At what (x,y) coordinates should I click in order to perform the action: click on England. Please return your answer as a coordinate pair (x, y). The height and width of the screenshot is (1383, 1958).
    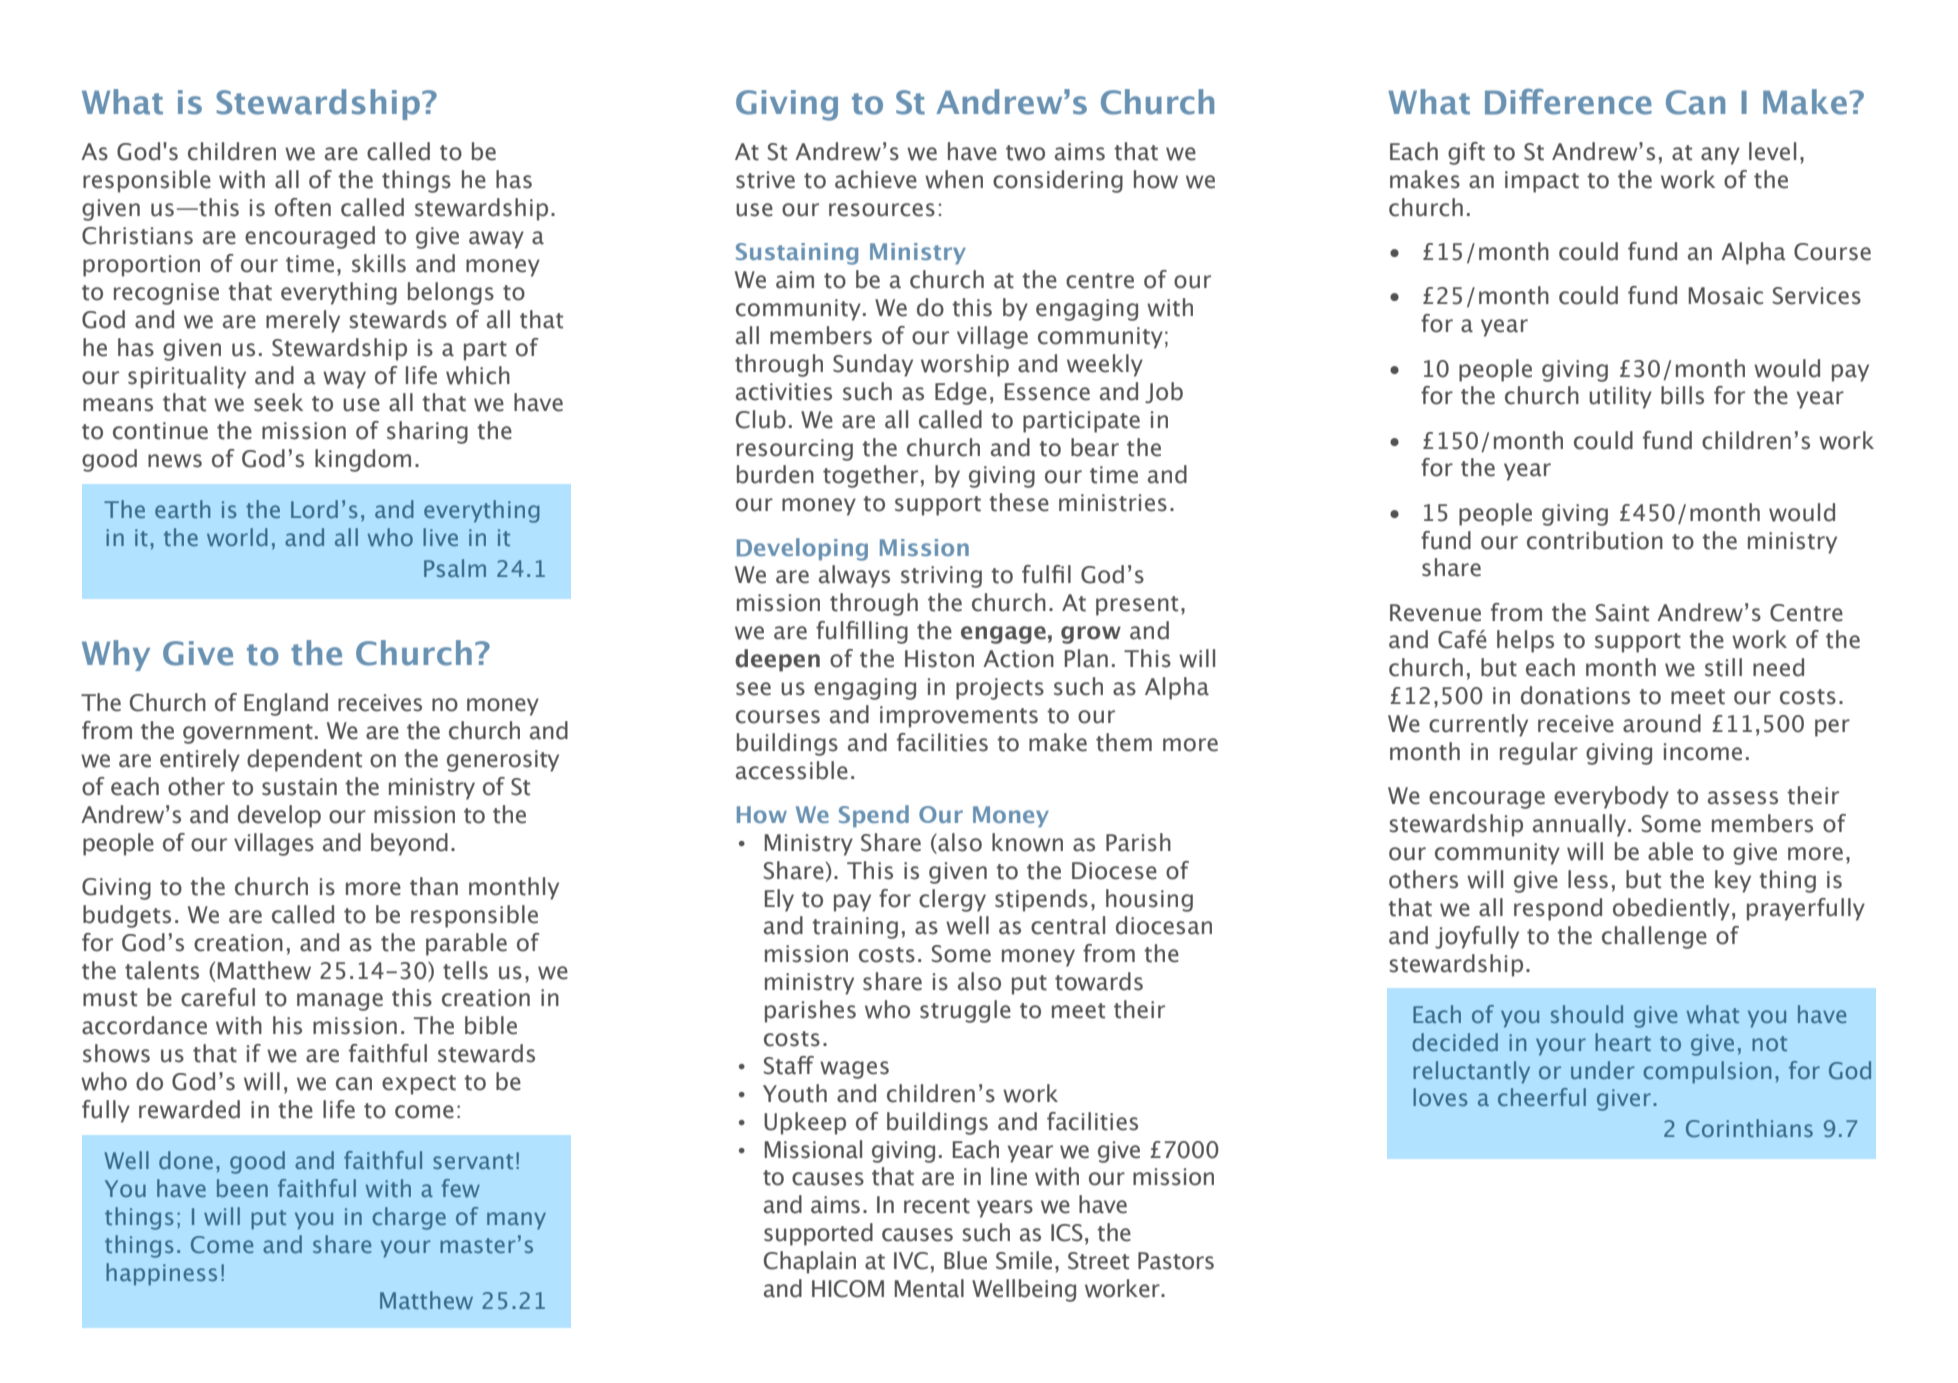
    Looking at the image, I should click on (286, 704).
